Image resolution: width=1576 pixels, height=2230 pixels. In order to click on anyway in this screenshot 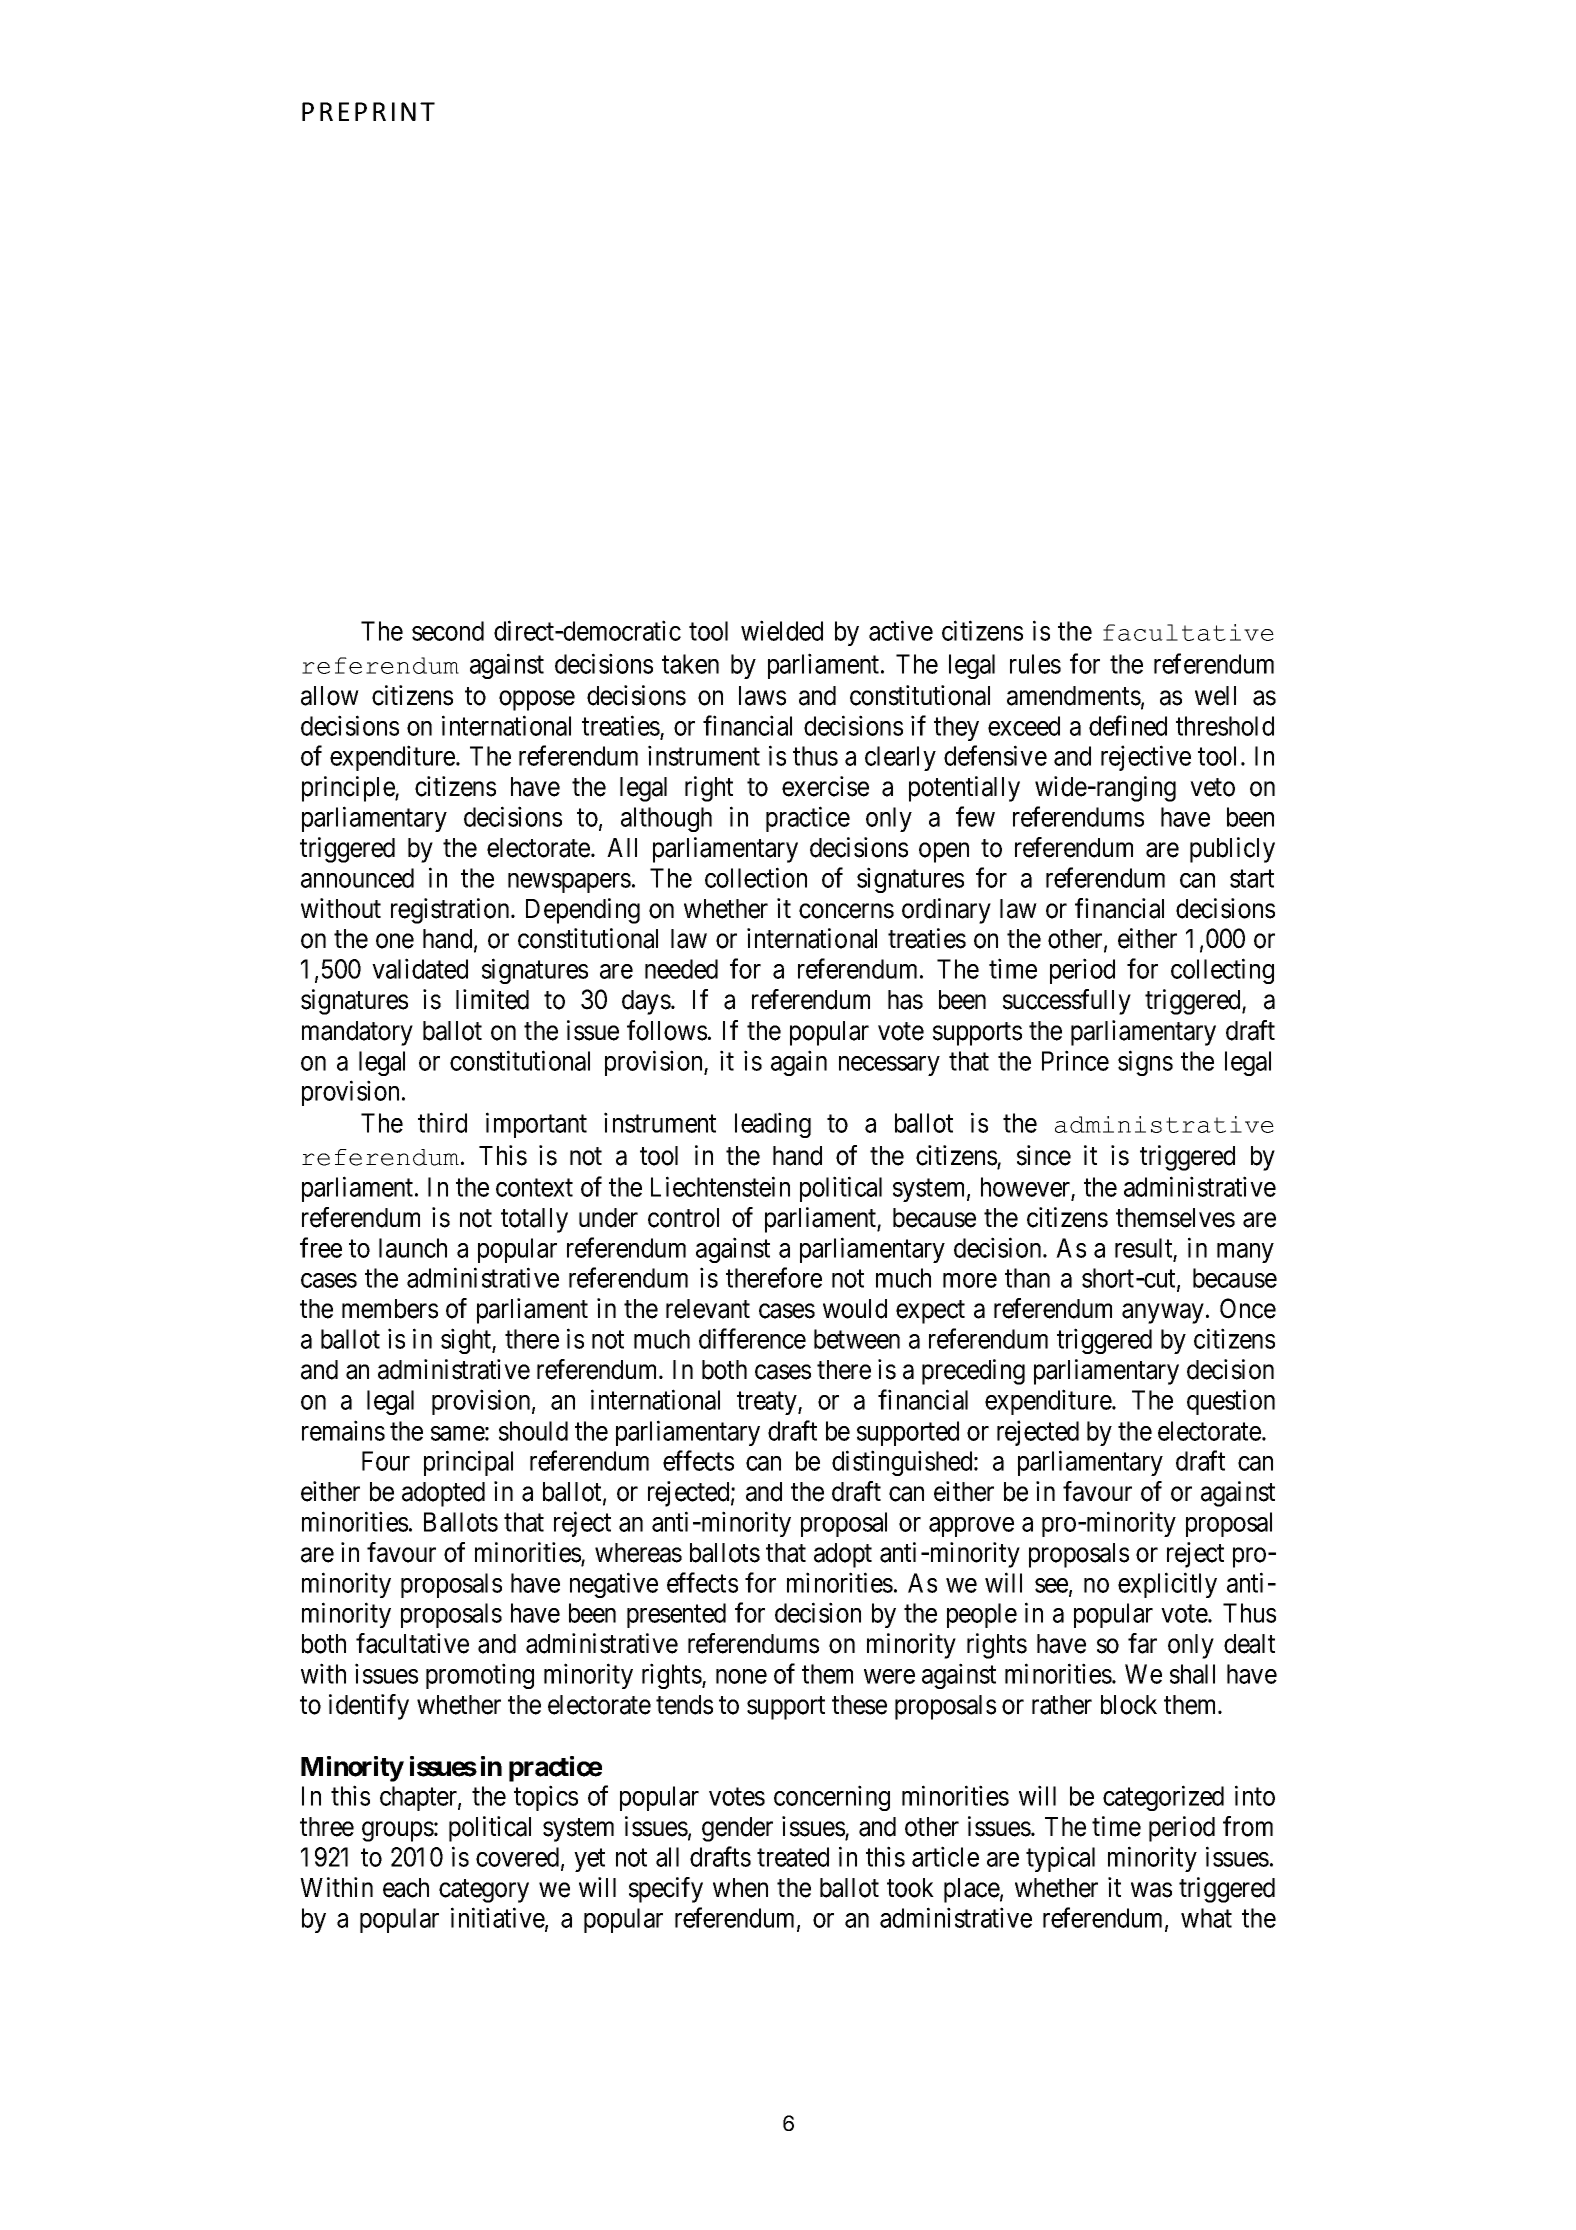, I will do `click(1163, 1314)`.
